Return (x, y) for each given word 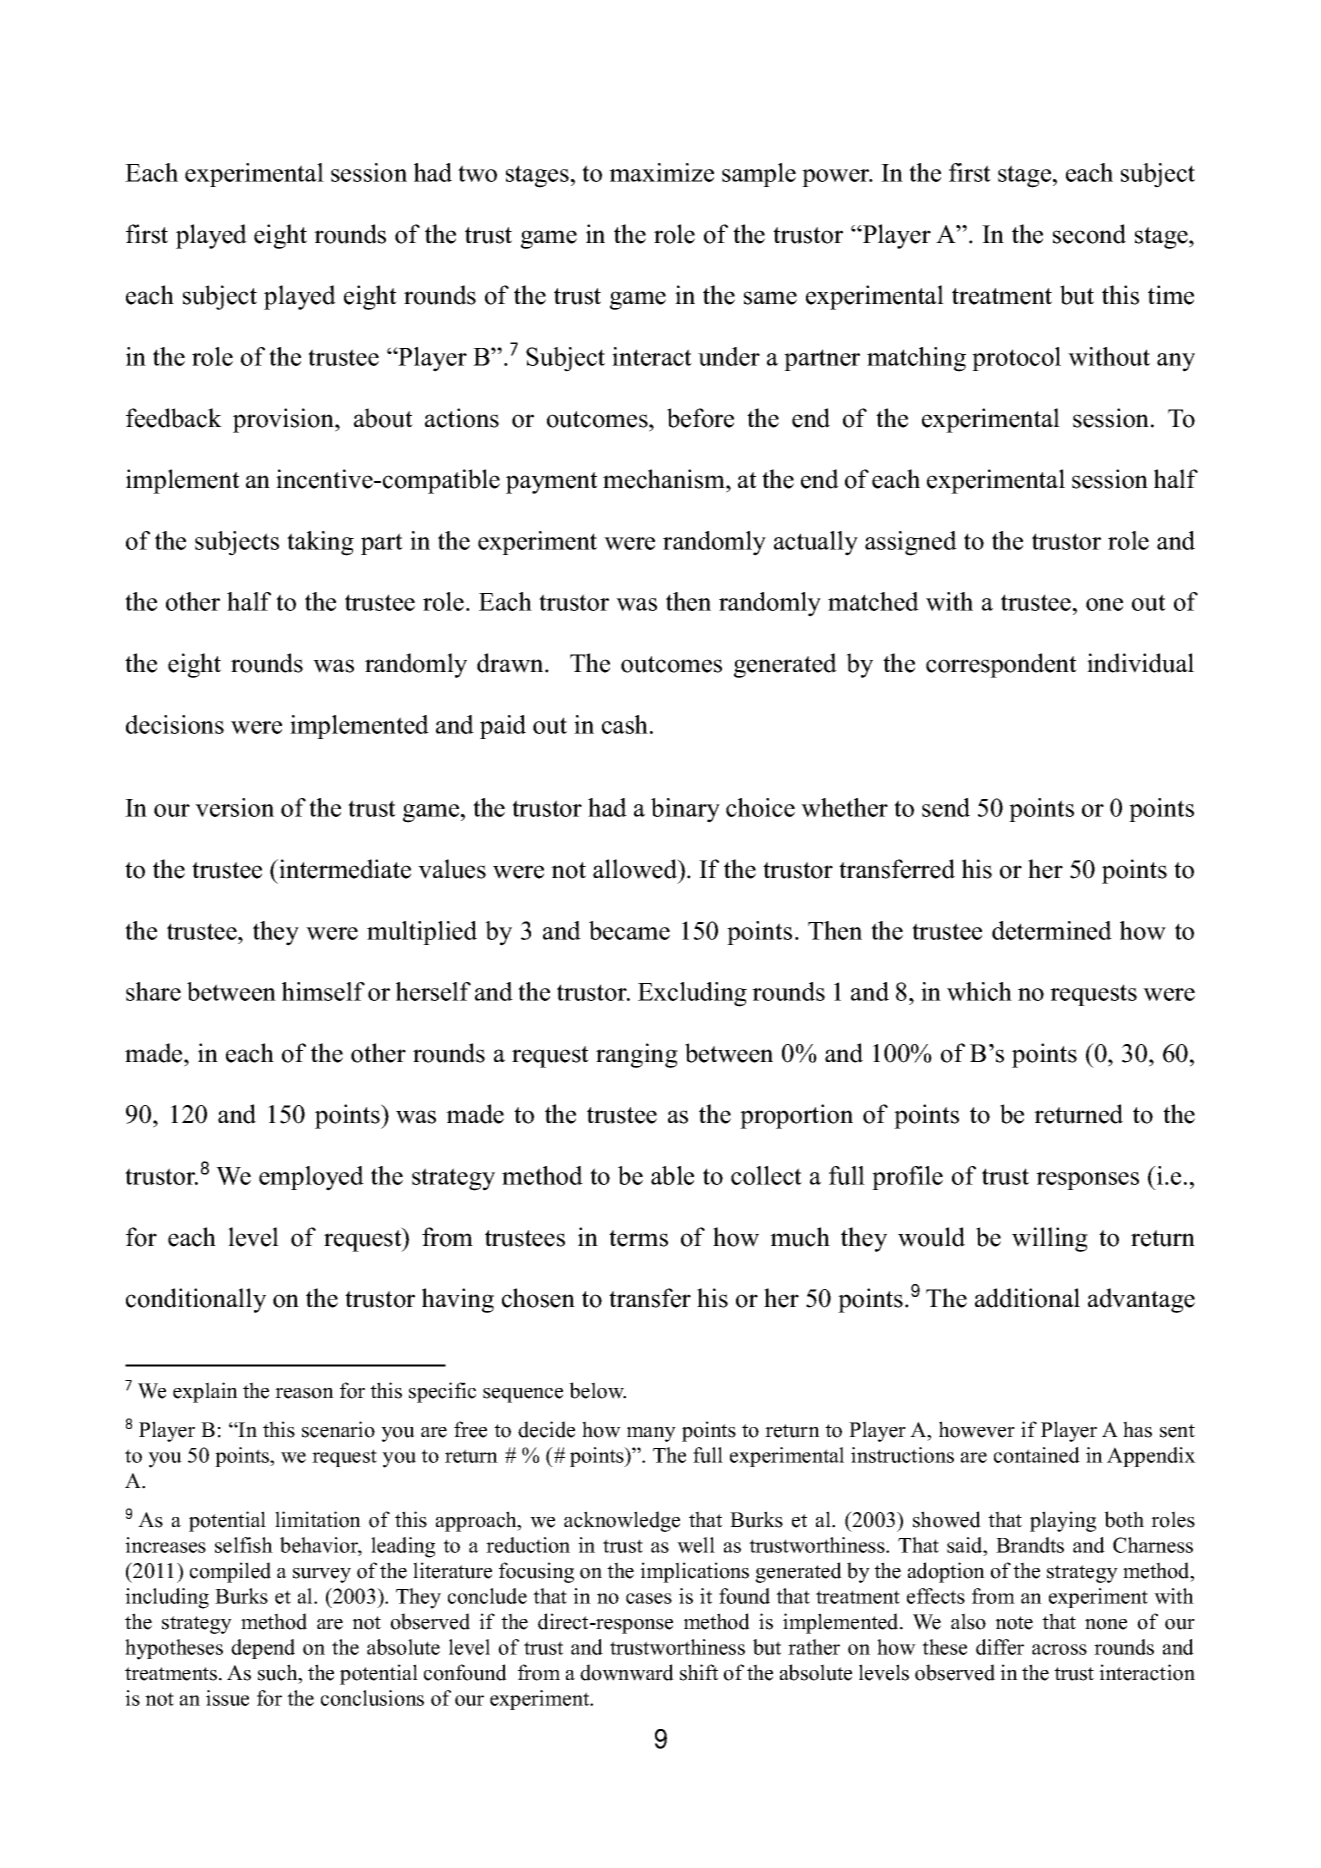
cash (626, 724)
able (672, 1175)
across (1059, 1649)
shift (699, 1672)
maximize (661, 172)
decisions (175, 724)
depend (263, 1649)
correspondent (1001, 665)
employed (311, 1178)
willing (1050, 1239)
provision (284, 420)
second (1089, 234)
